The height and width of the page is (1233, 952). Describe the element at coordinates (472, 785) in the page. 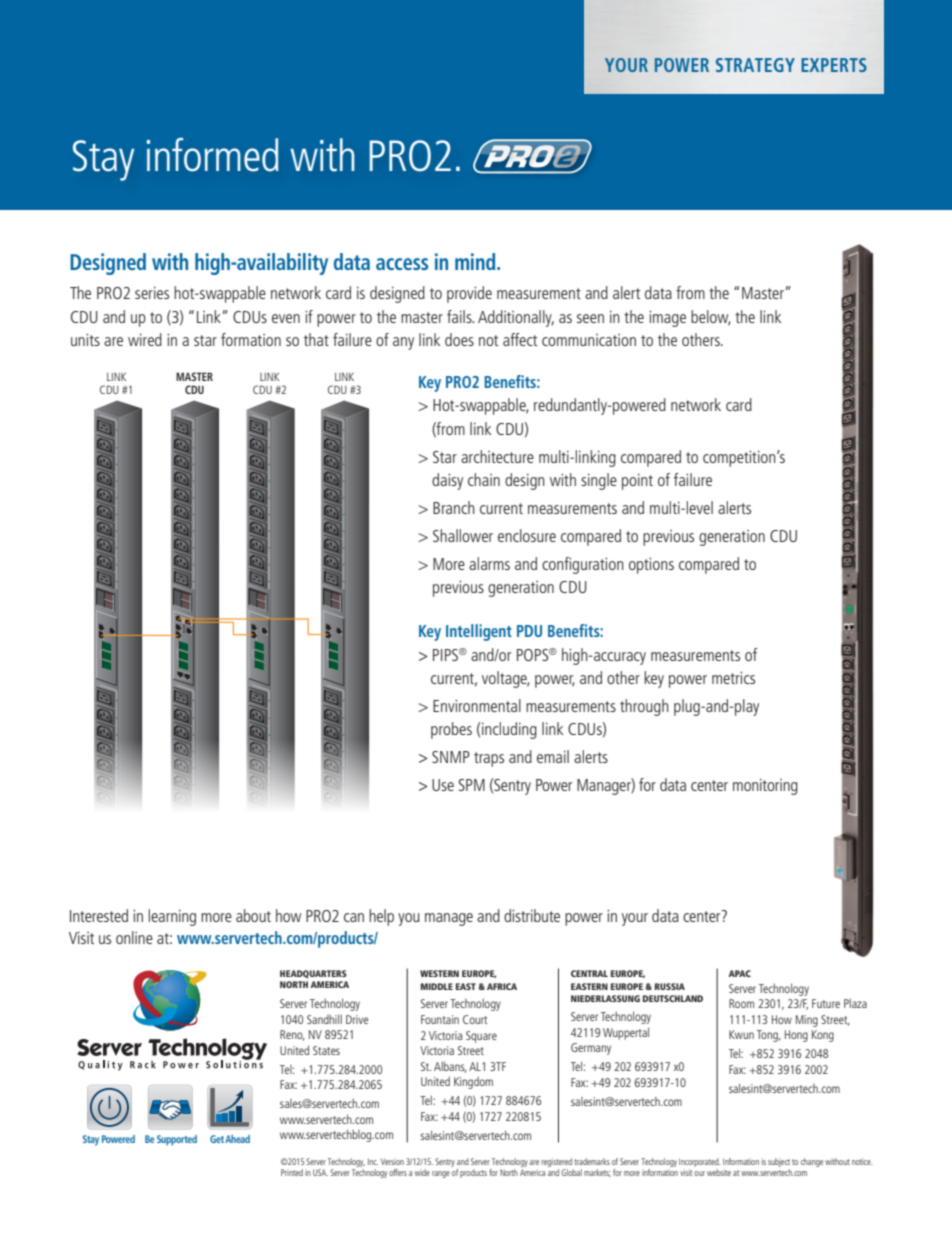

I see `SPM` at that location.
